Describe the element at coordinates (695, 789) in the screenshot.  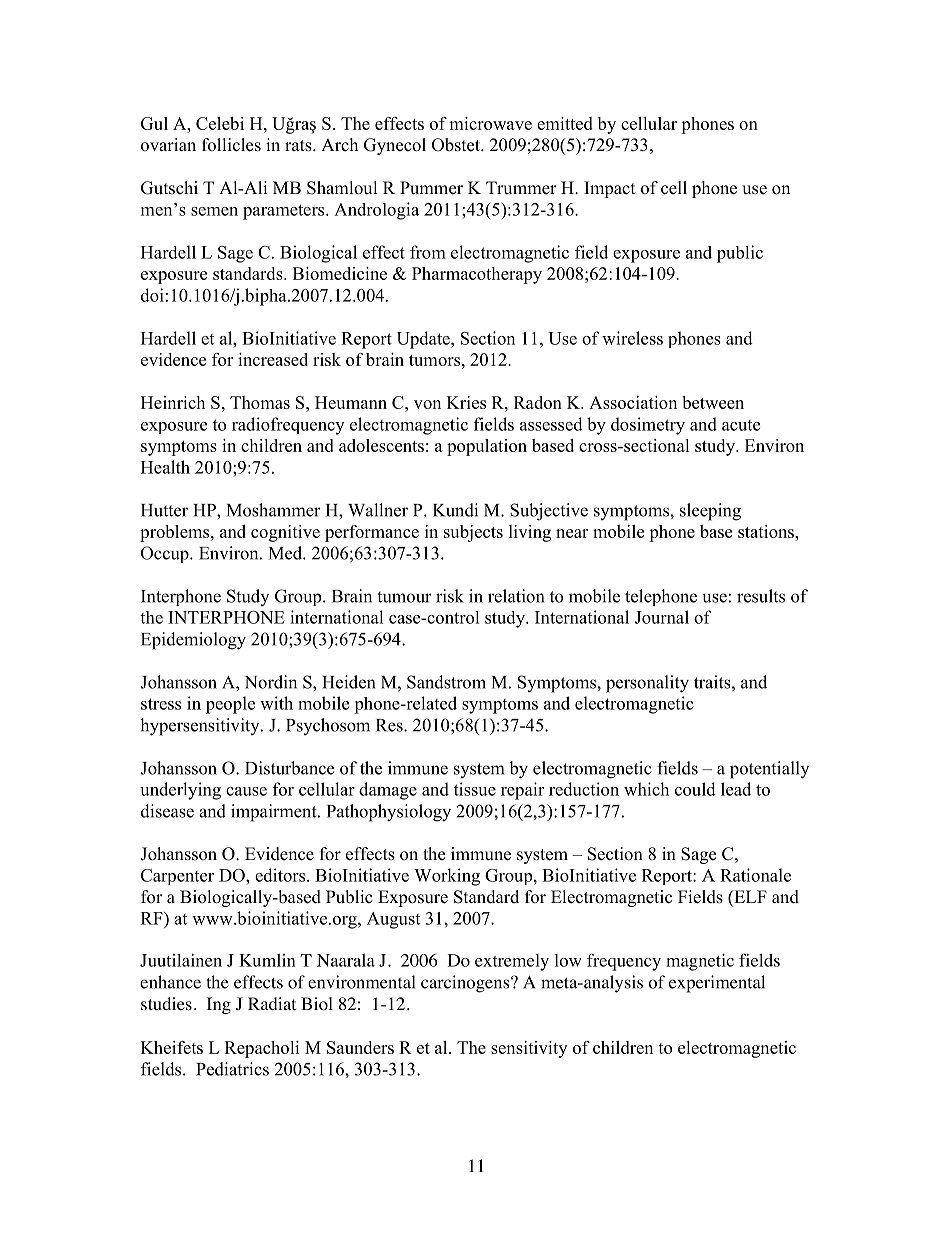
I see `could` at that location.
